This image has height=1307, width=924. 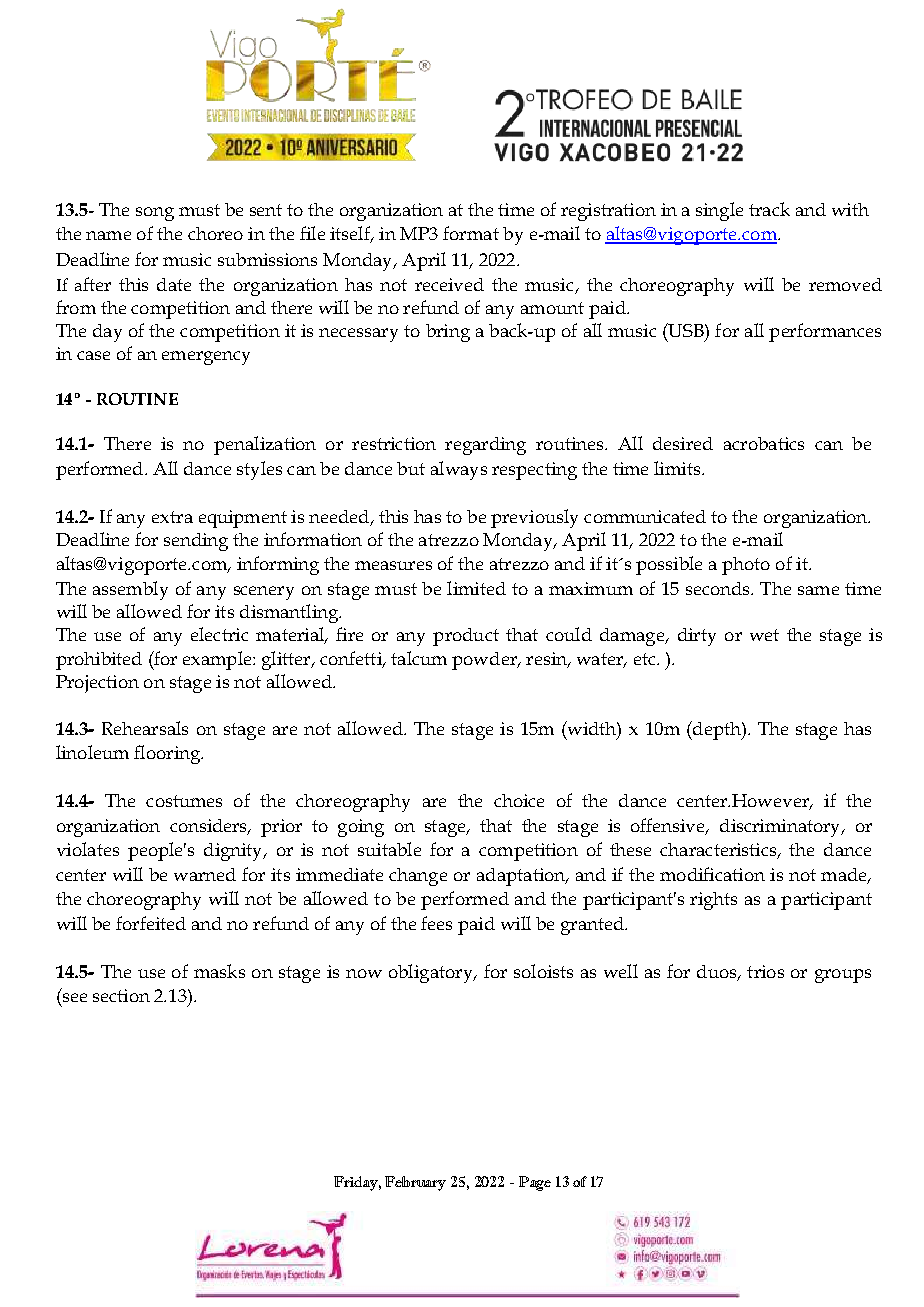 I want to click on change, so click(x=418, y=877).
